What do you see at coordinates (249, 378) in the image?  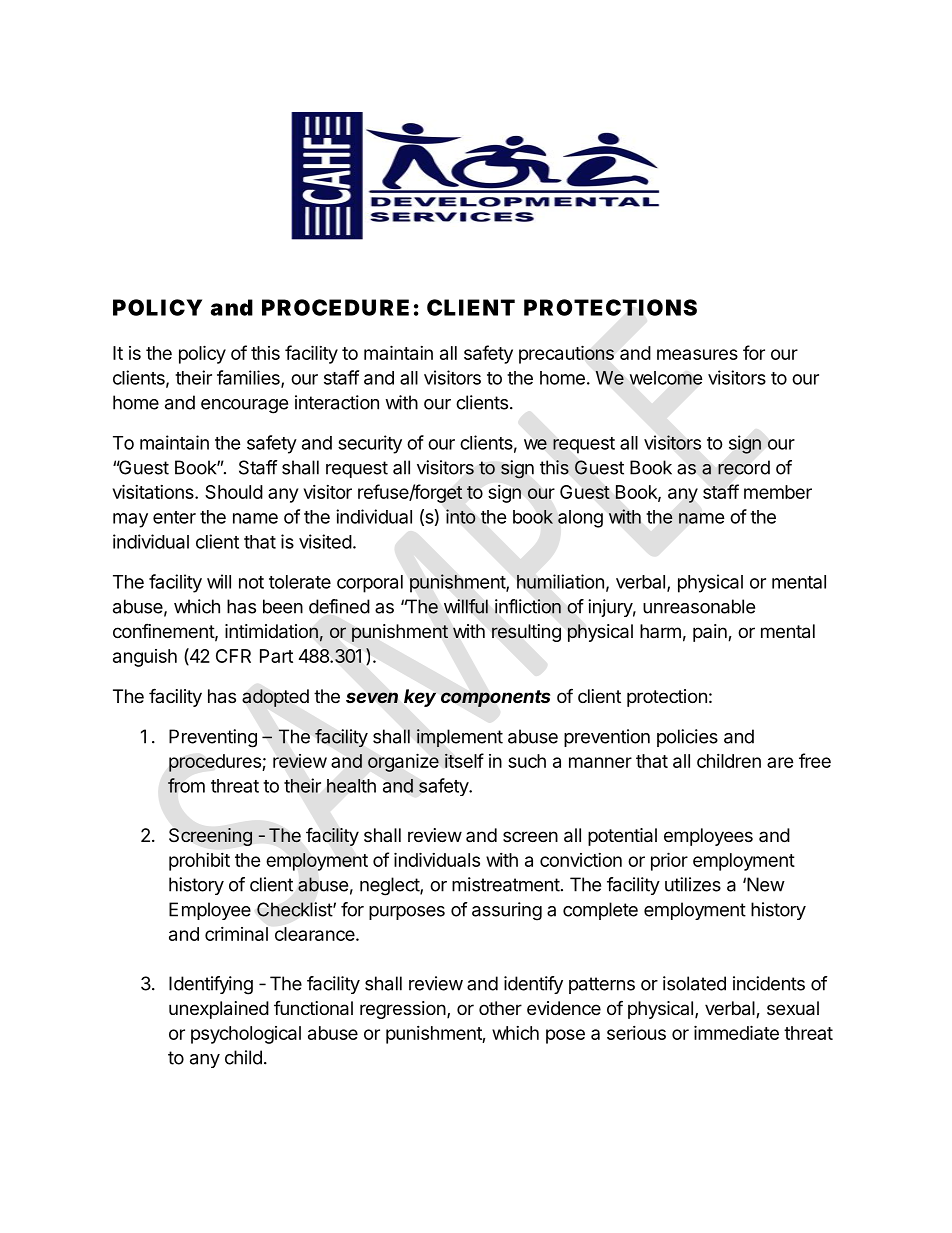 I see `families` at bounding box center [249, 378].
